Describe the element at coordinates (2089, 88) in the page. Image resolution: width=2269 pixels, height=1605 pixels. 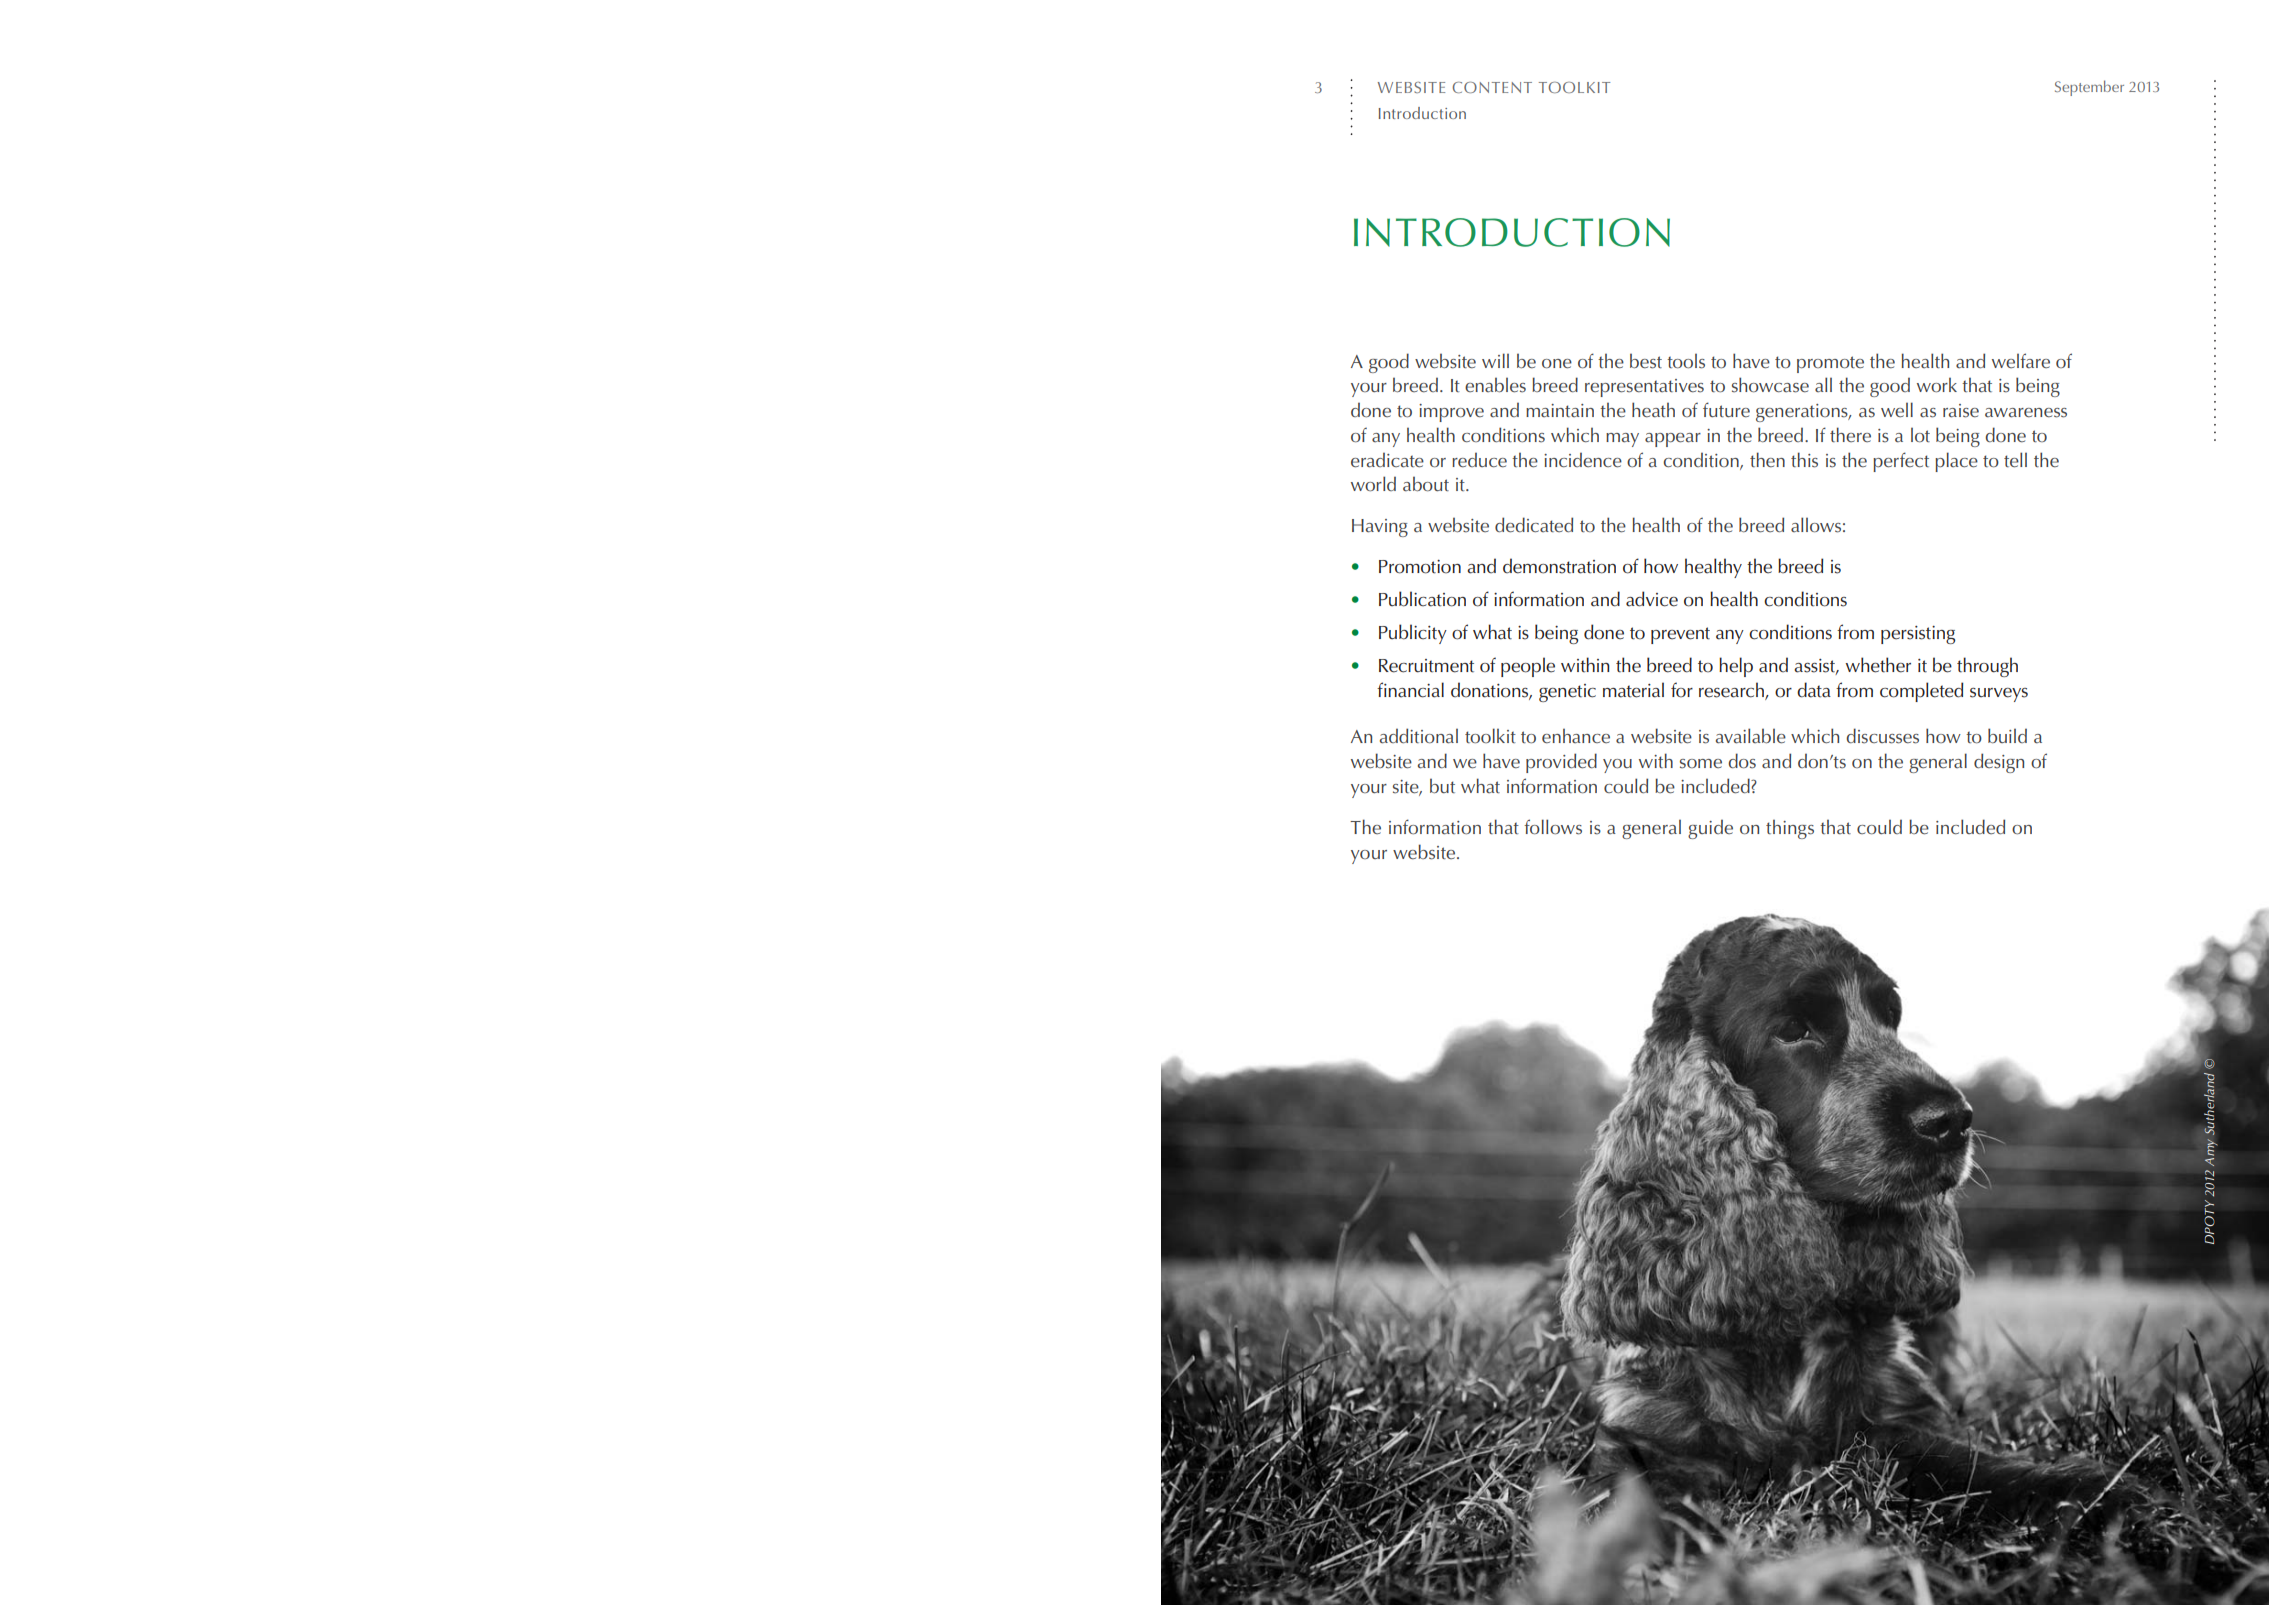
I see `September` at that location.
